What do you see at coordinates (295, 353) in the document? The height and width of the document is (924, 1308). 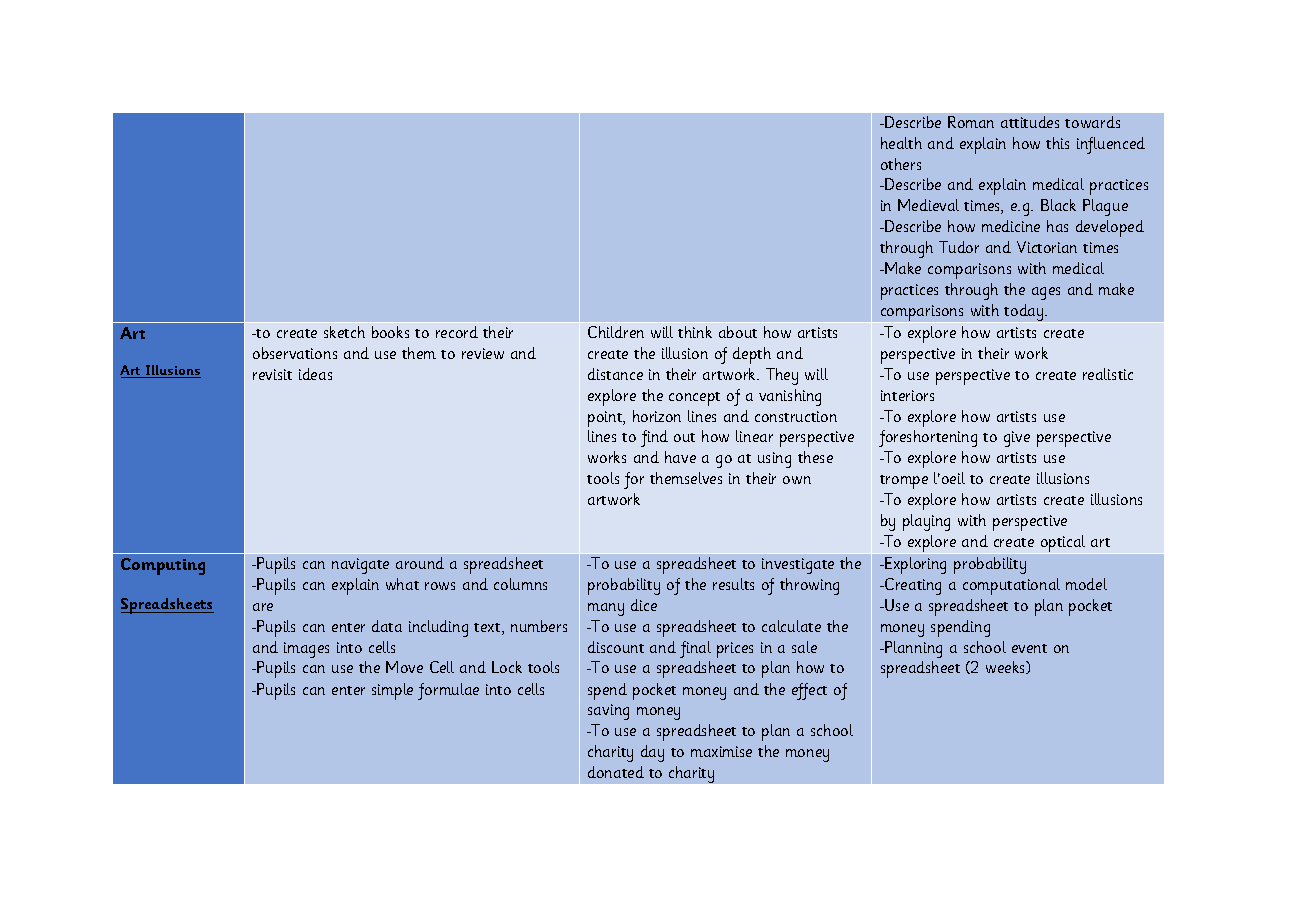 I see `observations` at bounding box center [295, 353].
